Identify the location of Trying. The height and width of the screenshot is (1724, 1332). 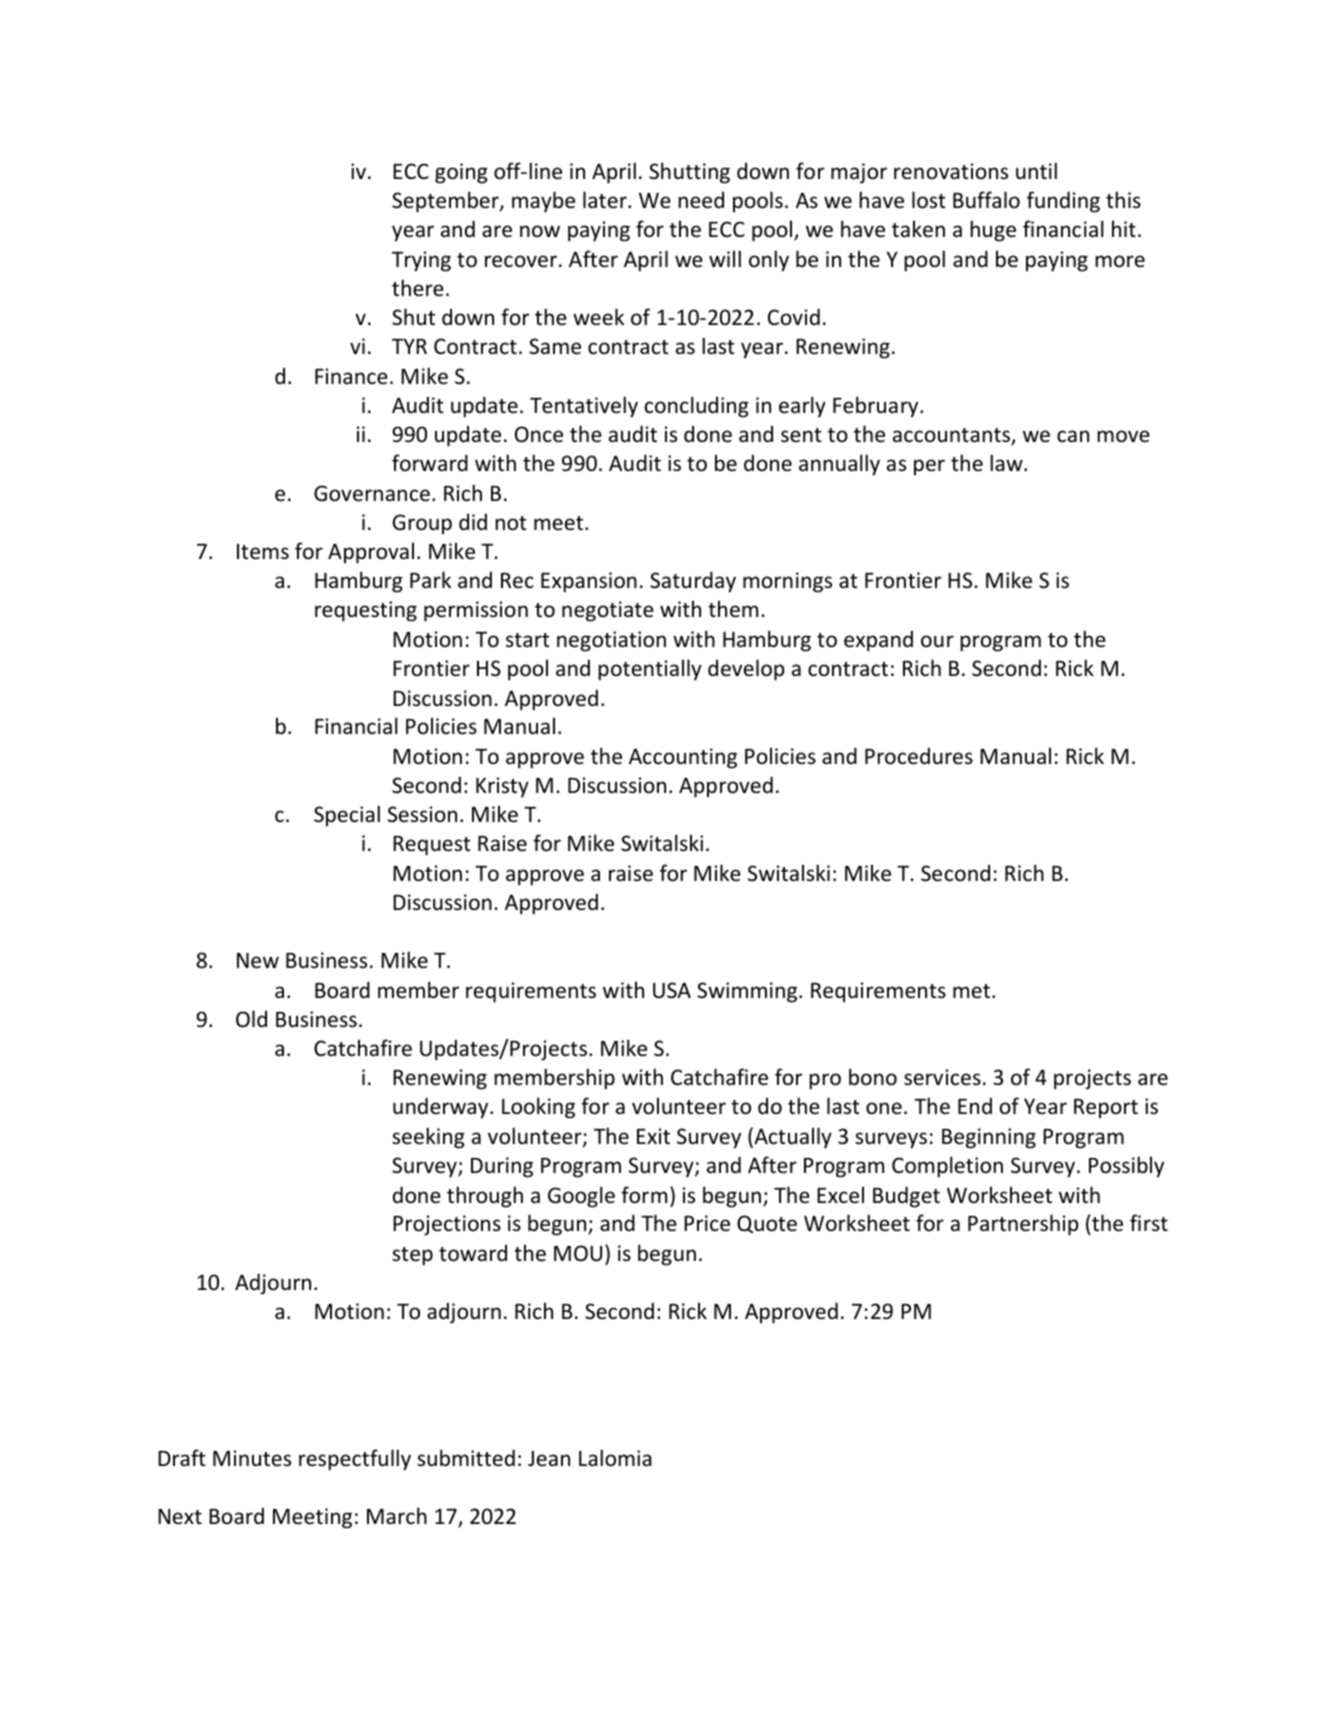
(421, 261).
